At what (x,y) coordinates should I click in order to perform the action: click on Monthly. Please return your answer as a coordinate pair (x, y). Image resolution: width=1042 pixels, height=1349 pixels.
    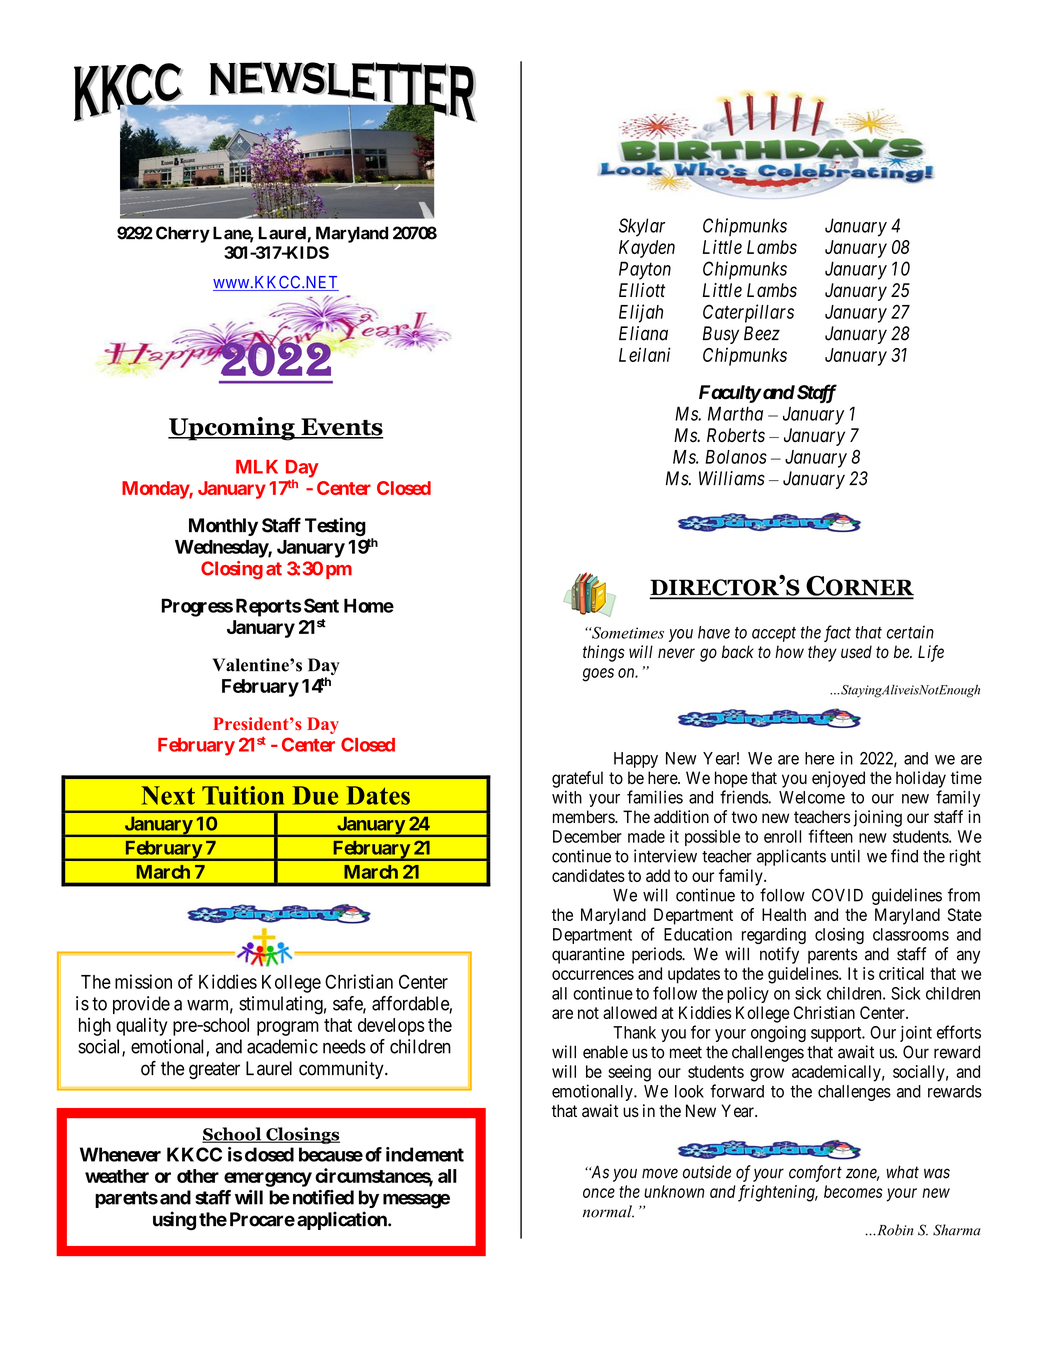
    Looking at the image, I should click on (223, 527).
